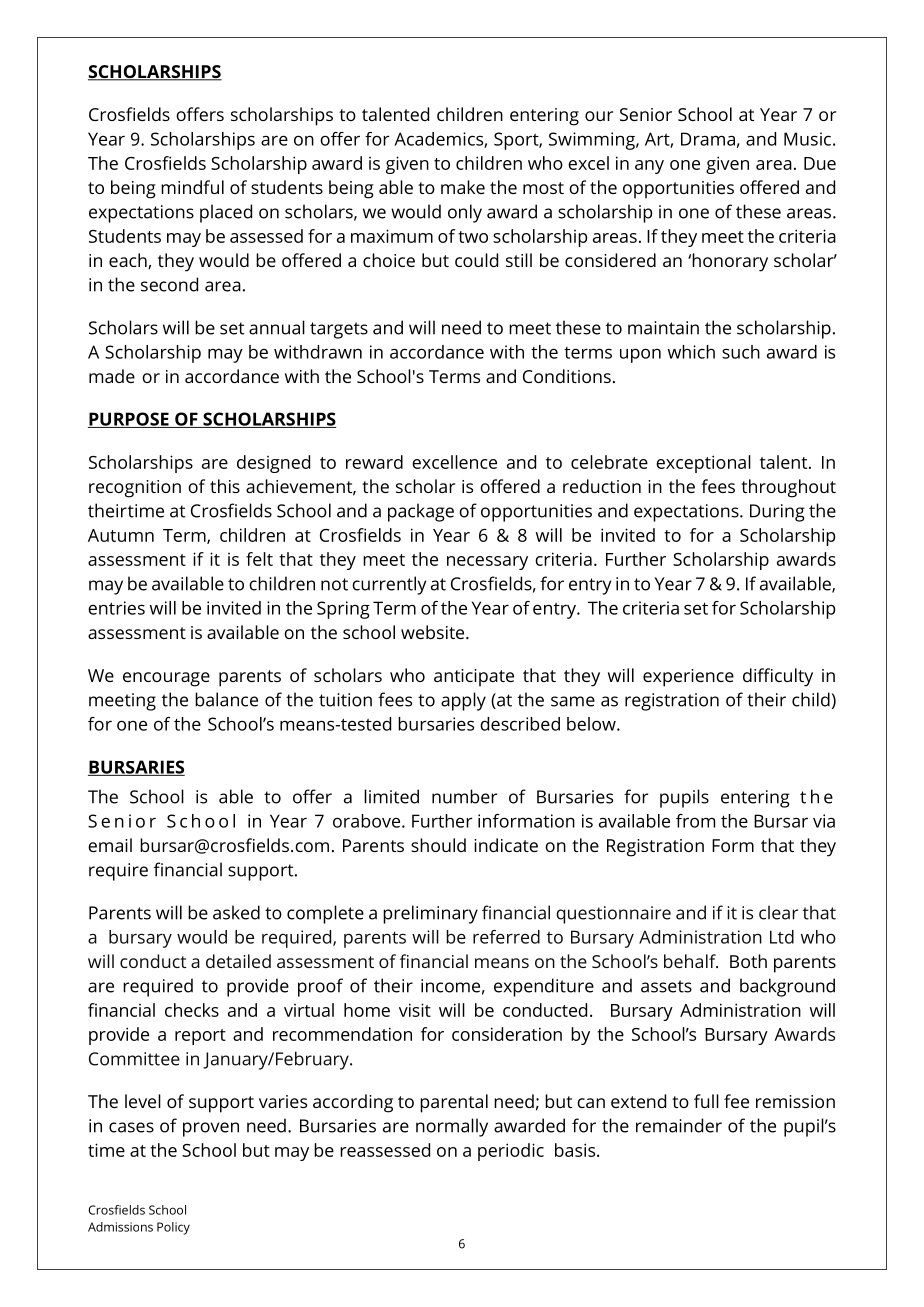  Describe the element at coordinates (708, 139) in the document. I see `Drama` at that location.
